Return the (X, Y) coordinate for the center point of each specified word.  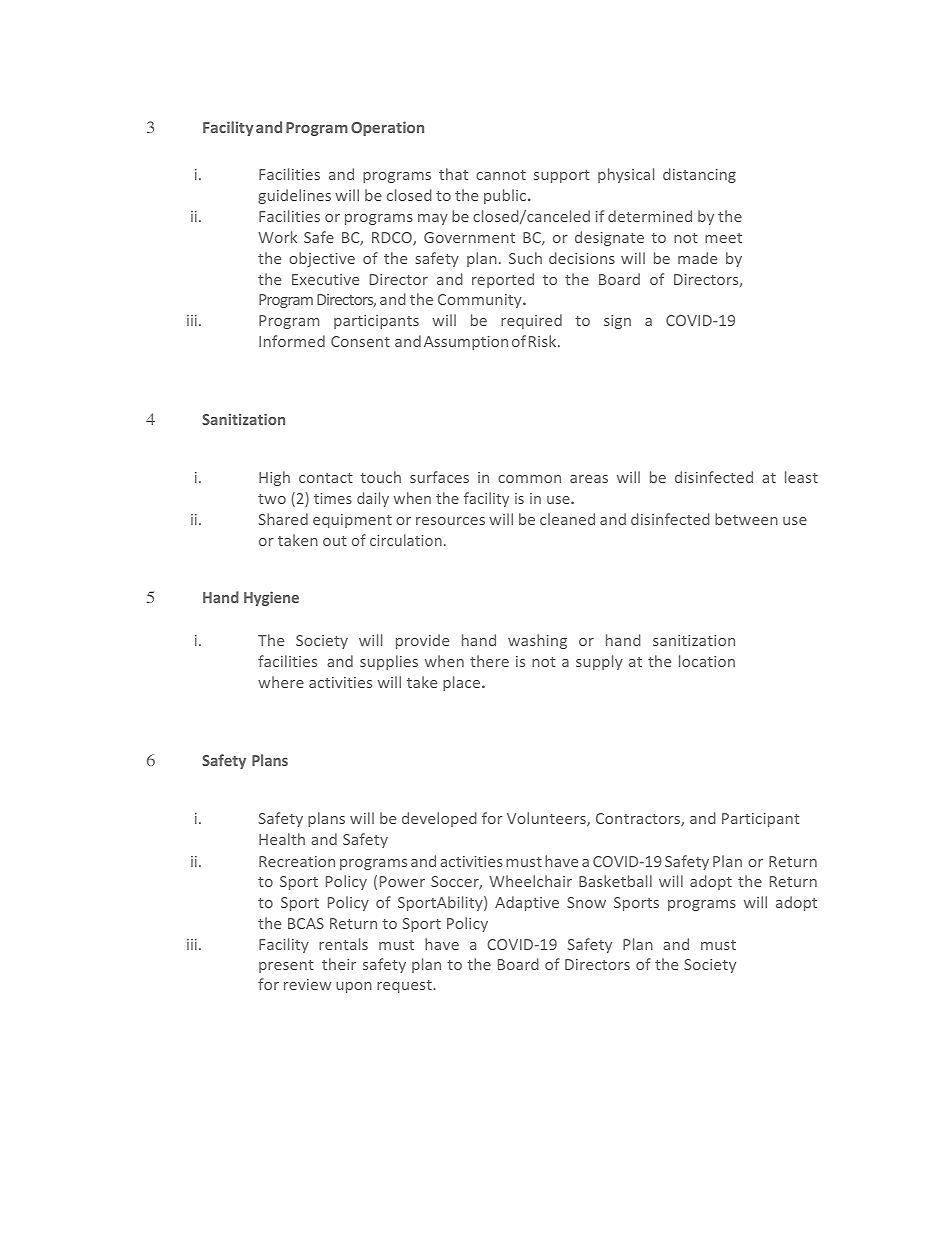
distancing (699, 175)
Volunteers (547, 819)
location (707, 661)
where (281, 682)
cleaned (567, 519)
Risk (544, 341)
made (697, 258)
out (335, 541)
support (562, 176)
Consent (360, 341)
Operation (387, 128)
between (746, 519)
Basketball (615, 881)
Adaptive (527, 903)
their (339, 964)
